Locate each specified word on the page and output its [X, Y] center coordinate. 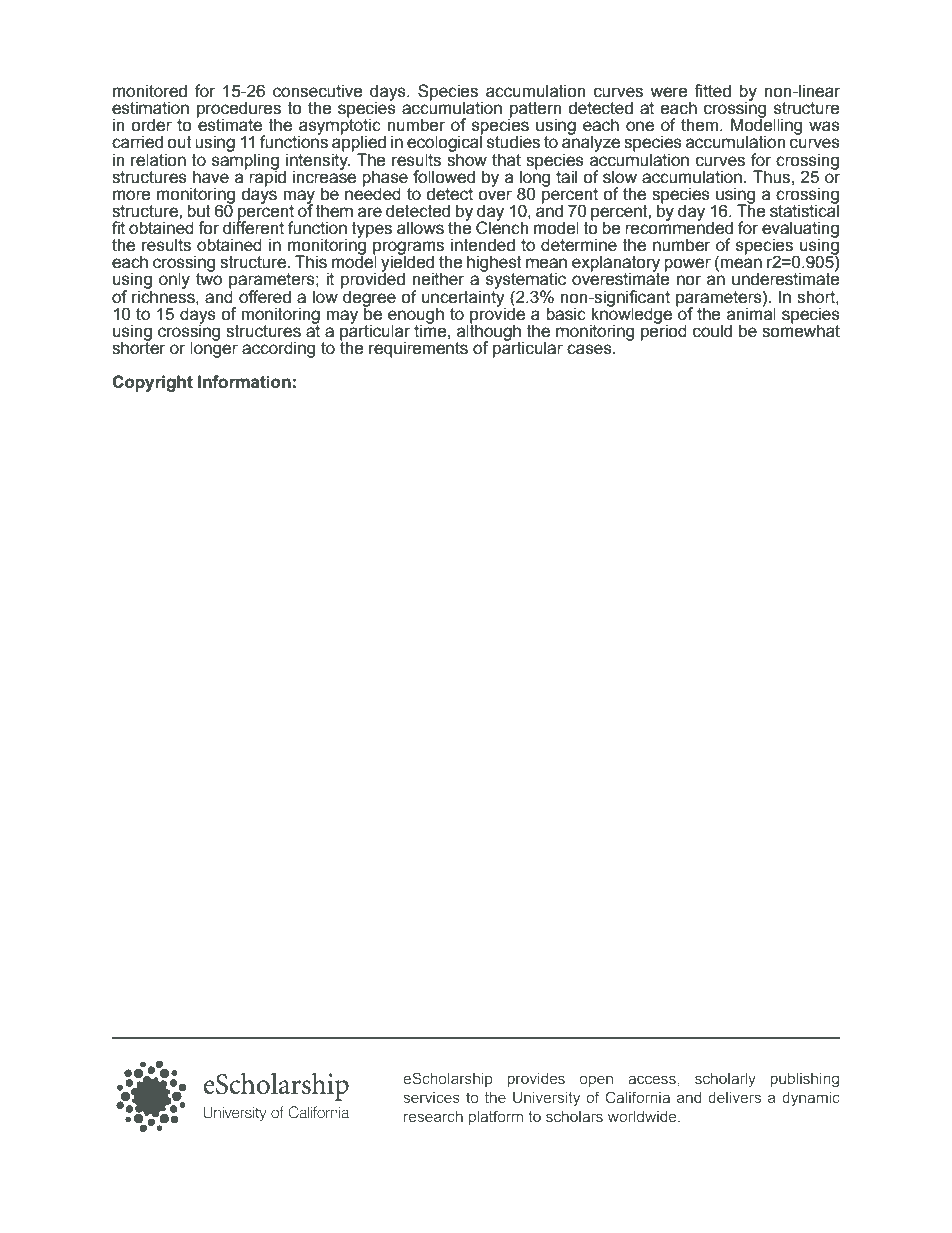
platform [496, 1117]
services [431, 1097]
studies [513, 142]
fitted [712, 91]
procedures [239, 110]
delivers [734, 1097]
